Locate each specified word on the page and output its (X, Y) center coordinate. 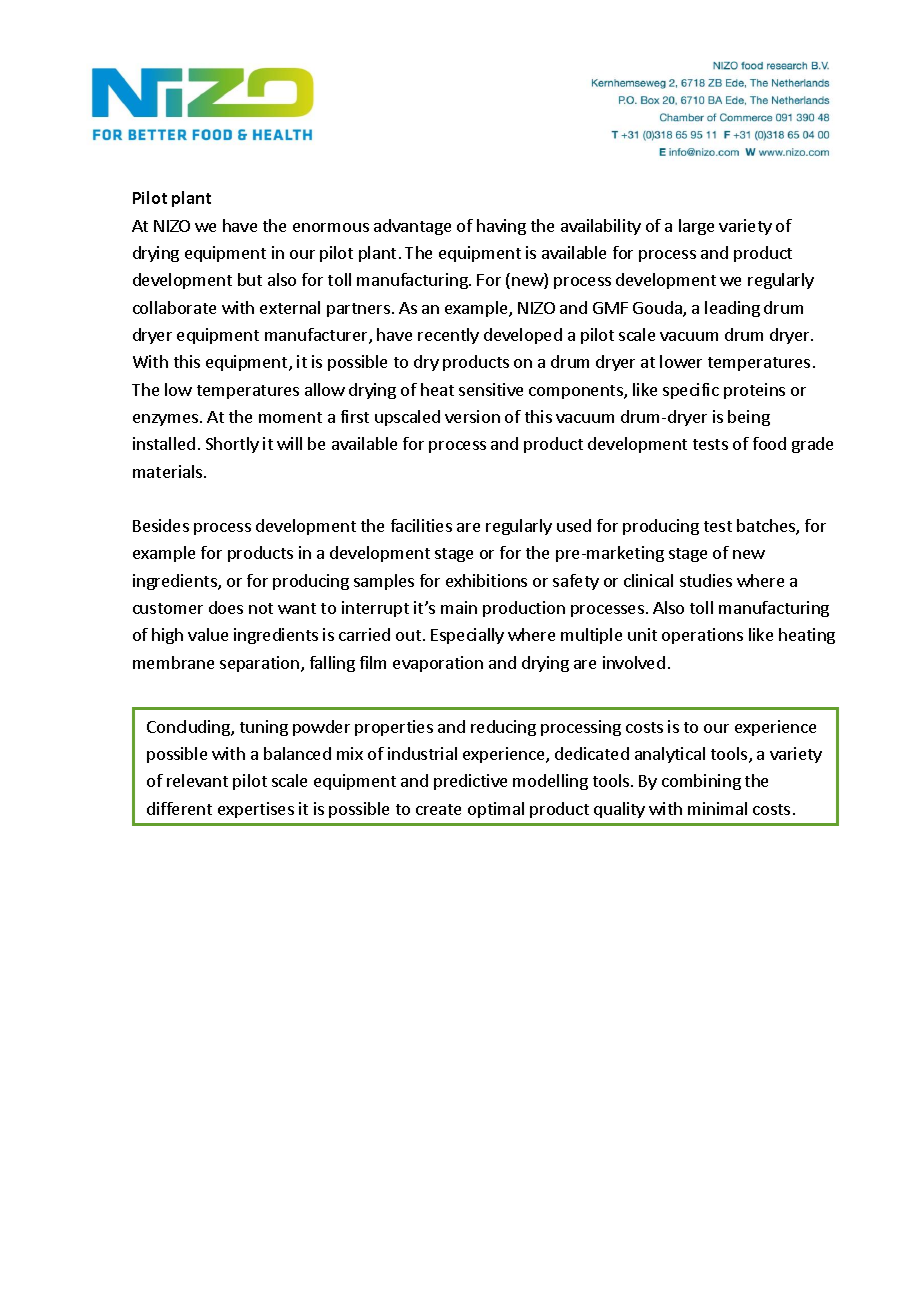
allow (325, 389)
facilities (421, 525)
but (250, 279)
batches (767, 527)
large (696, 227)
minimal (717, 808)
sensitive (491, 389)
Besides (161, 525)
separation (261, 664)
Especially (467, 636)
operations (702, 636)
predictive (470, 782)
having (501, 227)
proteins (754, 391)
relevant (197, 780)
